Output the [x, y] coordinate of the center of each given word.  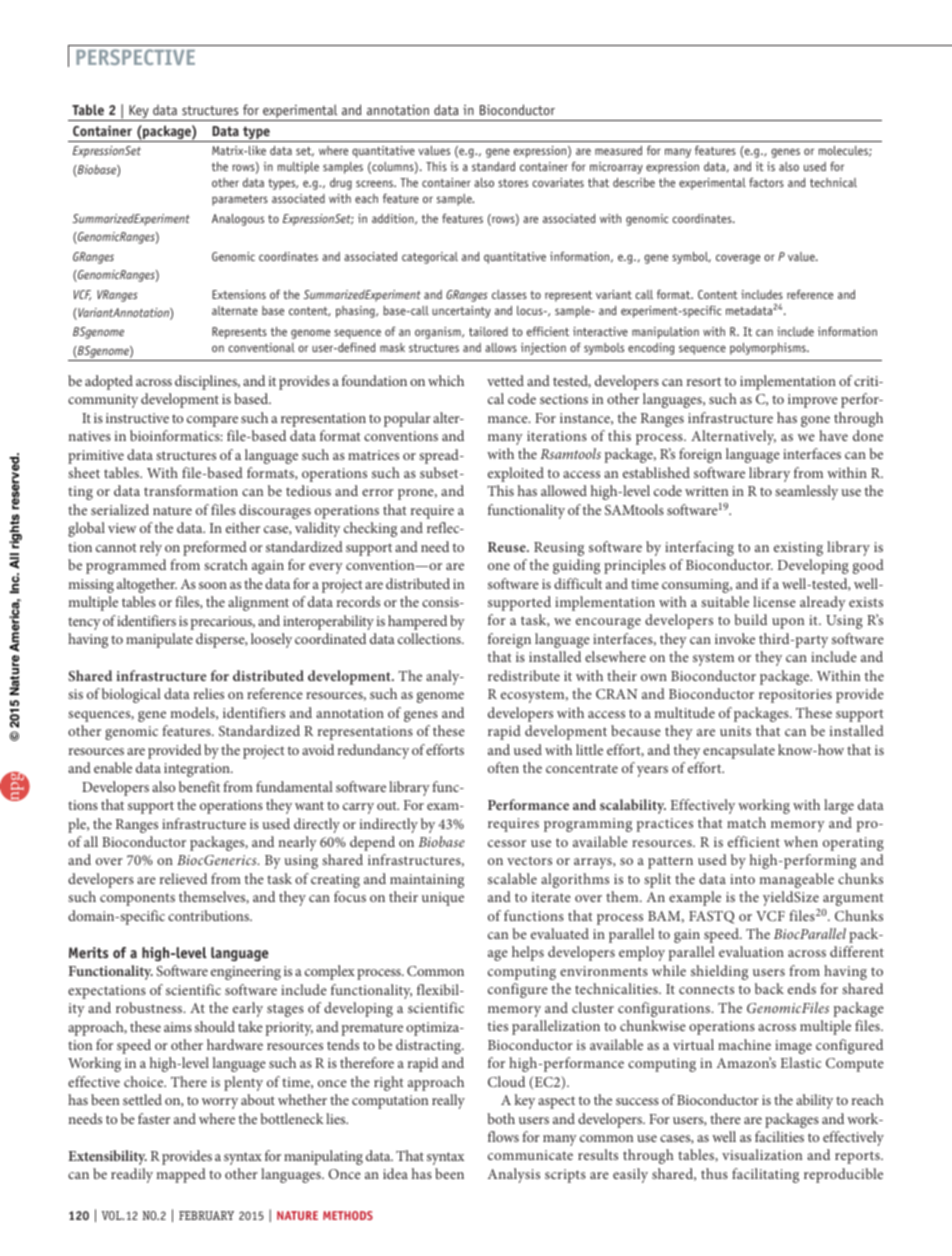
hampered [417, 622]
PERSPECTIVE [135, 57]
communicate [530, 1155]
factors [766, 182]
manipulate [159, 640]
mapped [181, 1175]
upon [788, 623]
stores [513, 183]
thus [714, 1173]
